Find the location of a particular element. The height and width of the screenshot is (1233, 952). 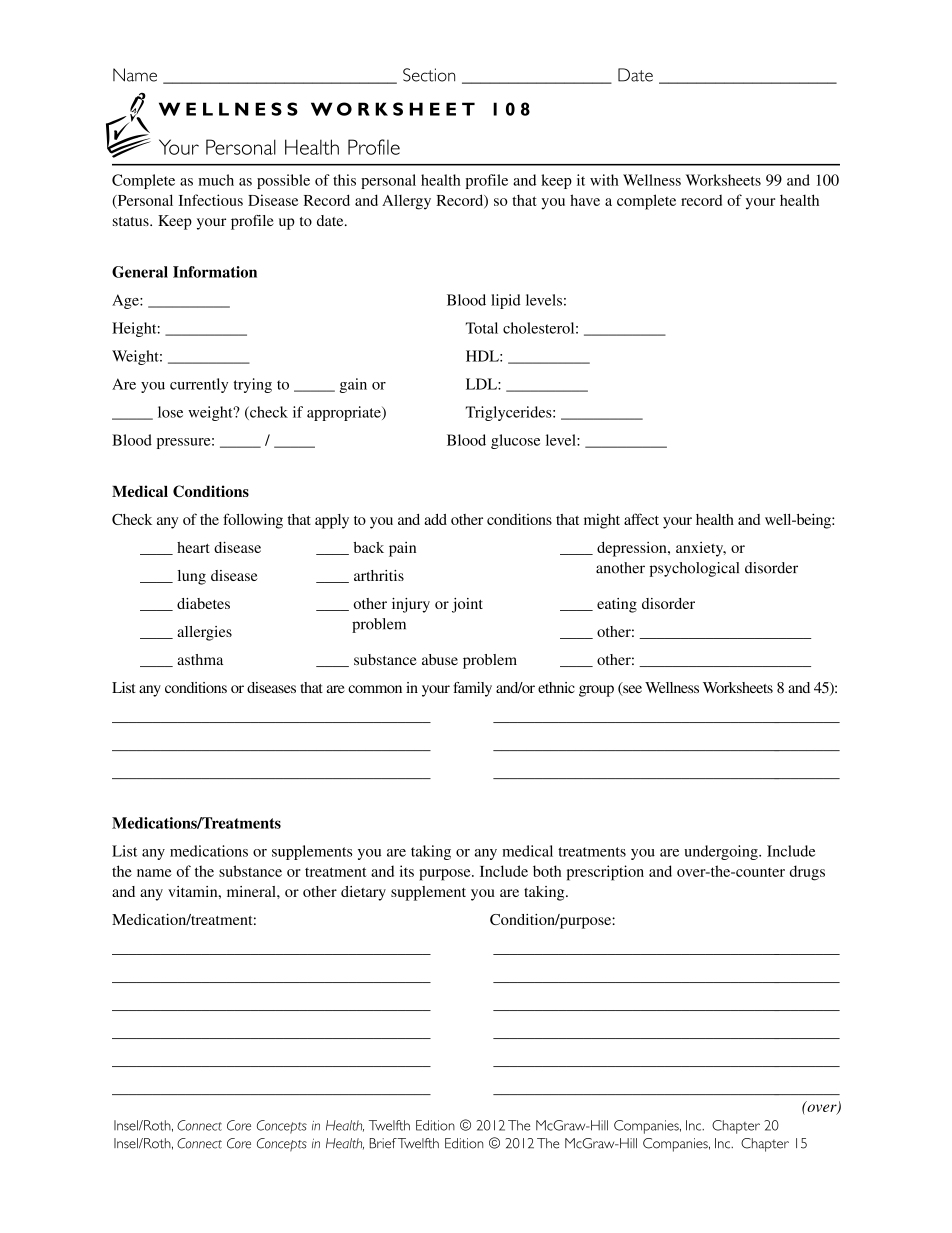

joint is located at coordinates (467, 605).
